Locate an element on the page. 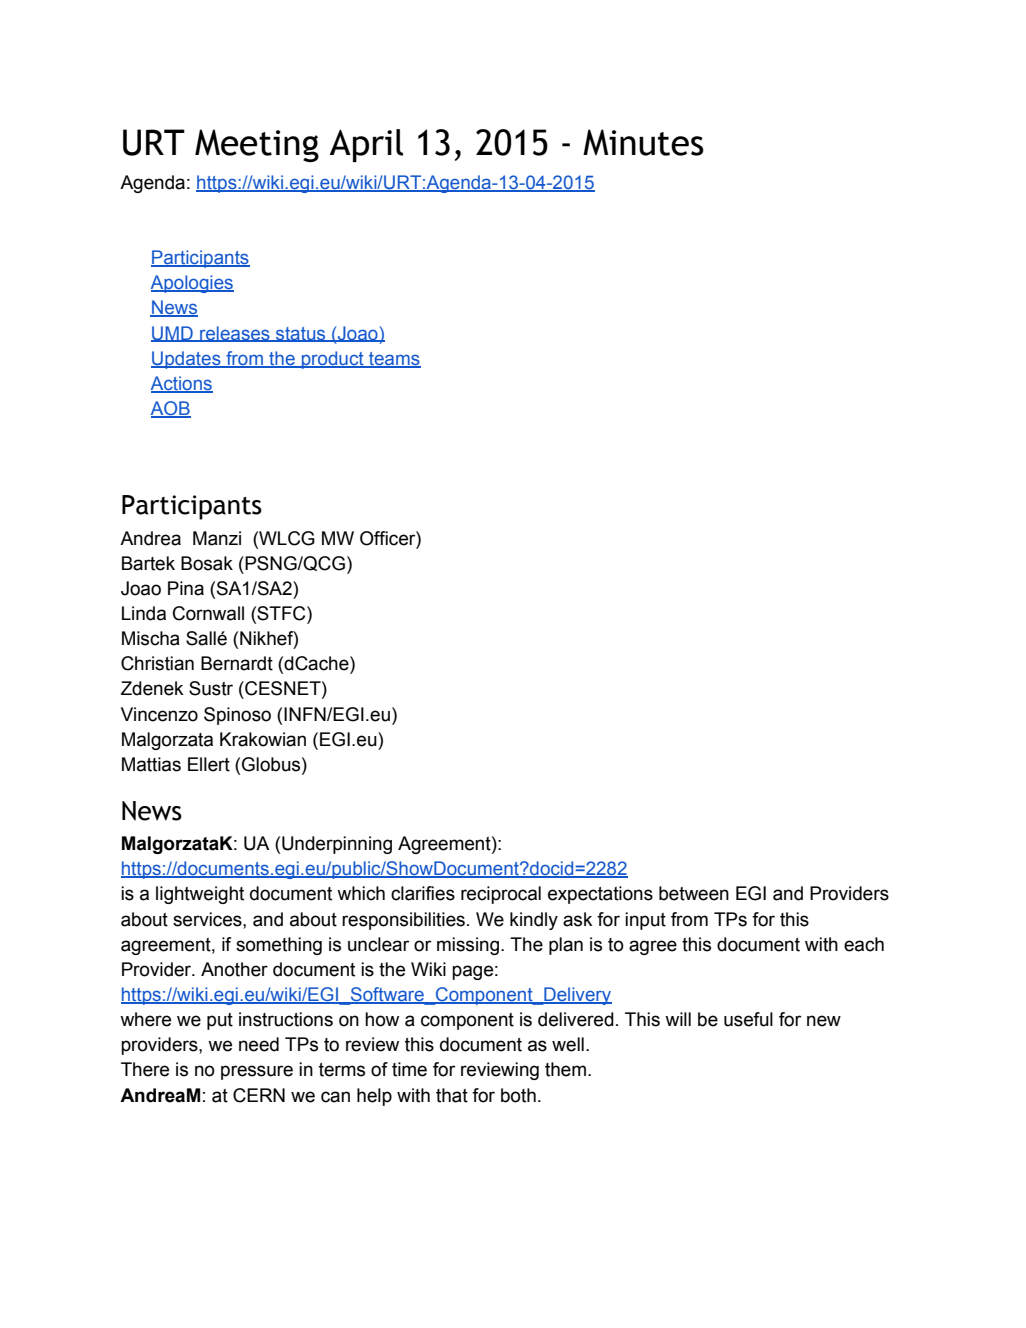  product is located at coordinates (333, 360).
